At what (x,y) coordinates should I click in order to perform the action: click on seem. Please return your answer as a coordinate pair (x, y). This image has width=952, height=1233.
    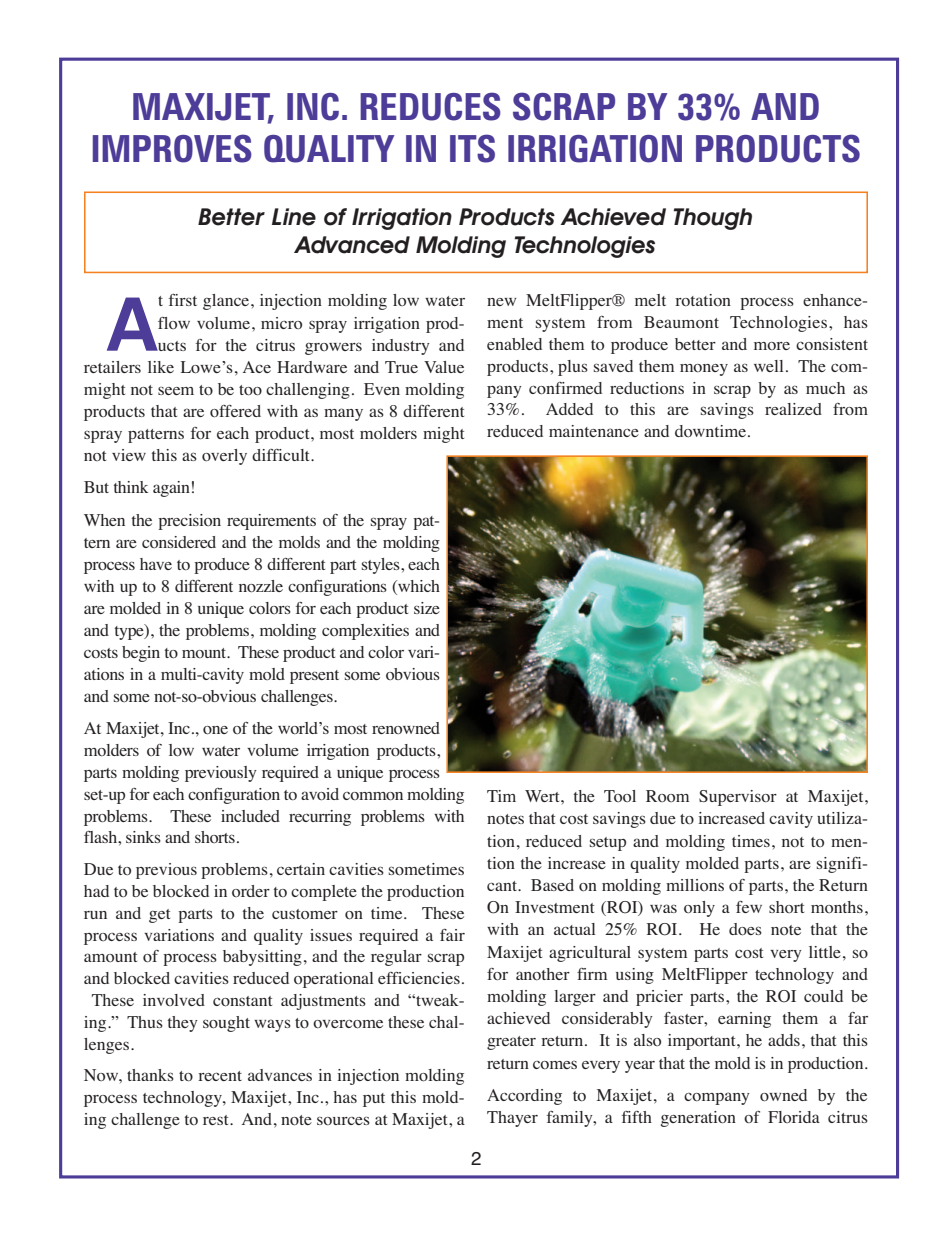
    Looking at the image, I should click on (176, 391).
